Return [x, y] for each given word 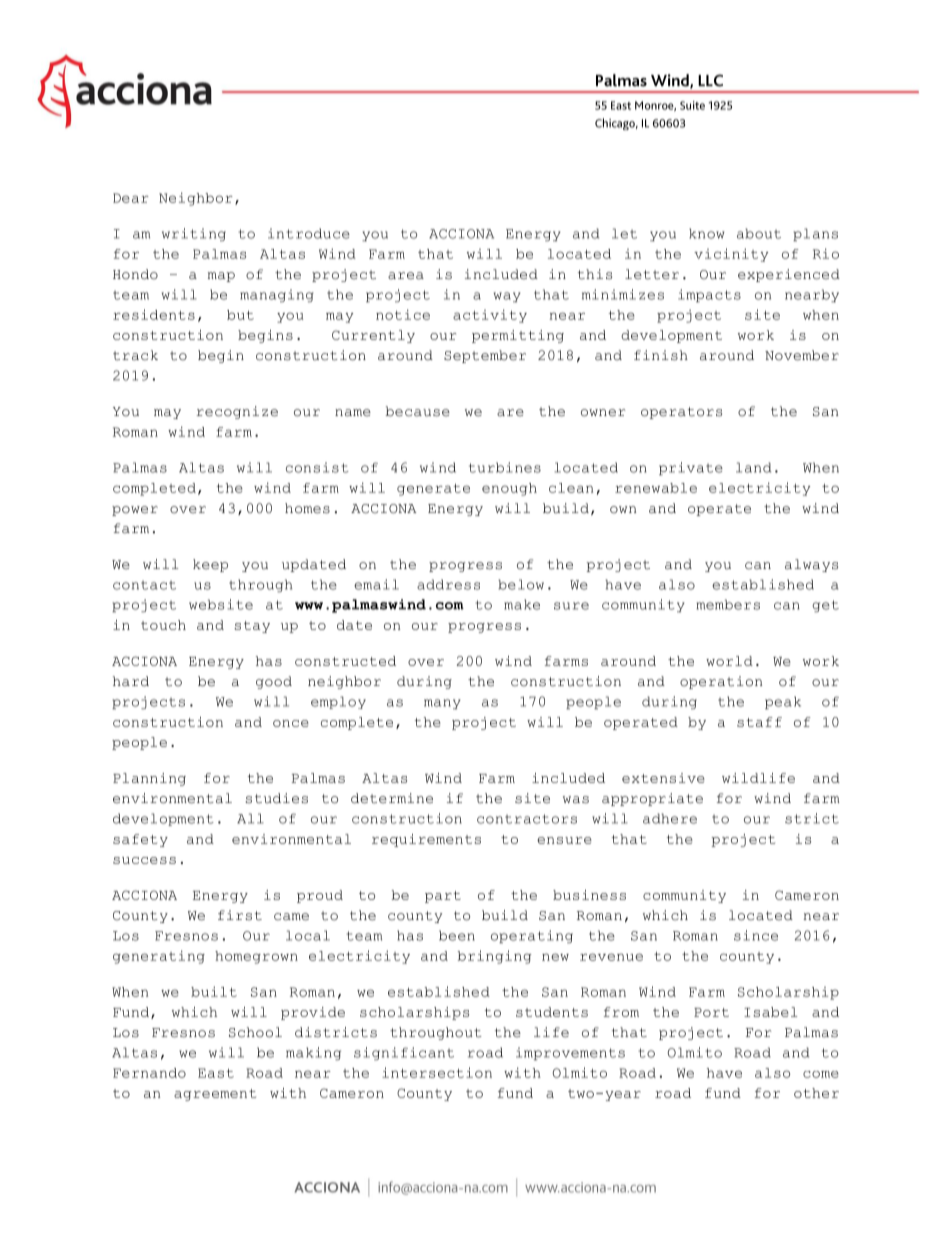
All [250, 818]
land [753, 467]
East [216, 1073]
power [135, 511]
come [821, 1074]
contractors [527, 819]
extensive [663, 778]
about [759, 233]
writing [194, 234]
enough [509, 489]
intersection [437, 1072]
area [406, 276]
